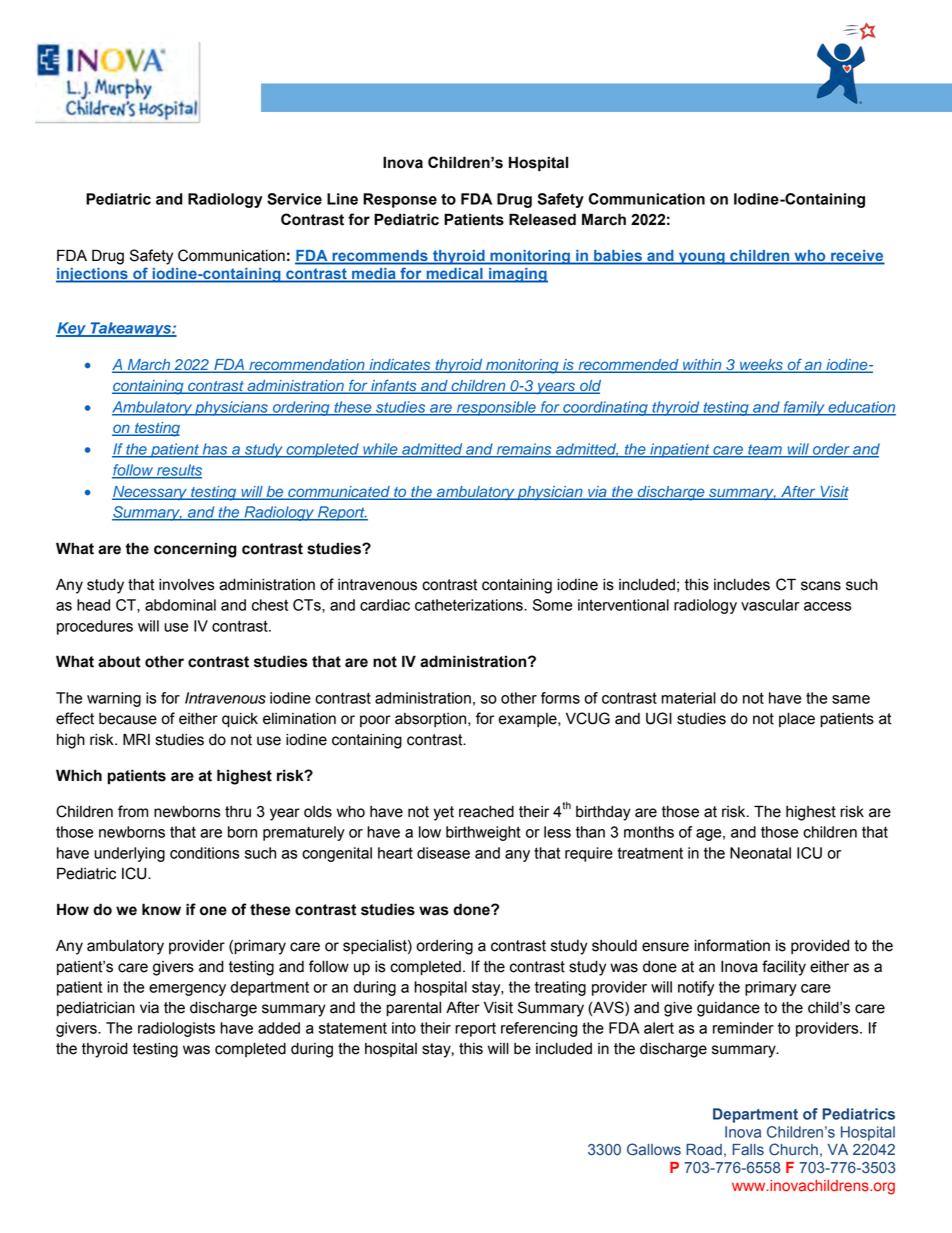 The width and height of the page is (952, 1233). What do you see at coordinates (542, 219) in the page?
I see `Released` at bounding box center [542, 219].
